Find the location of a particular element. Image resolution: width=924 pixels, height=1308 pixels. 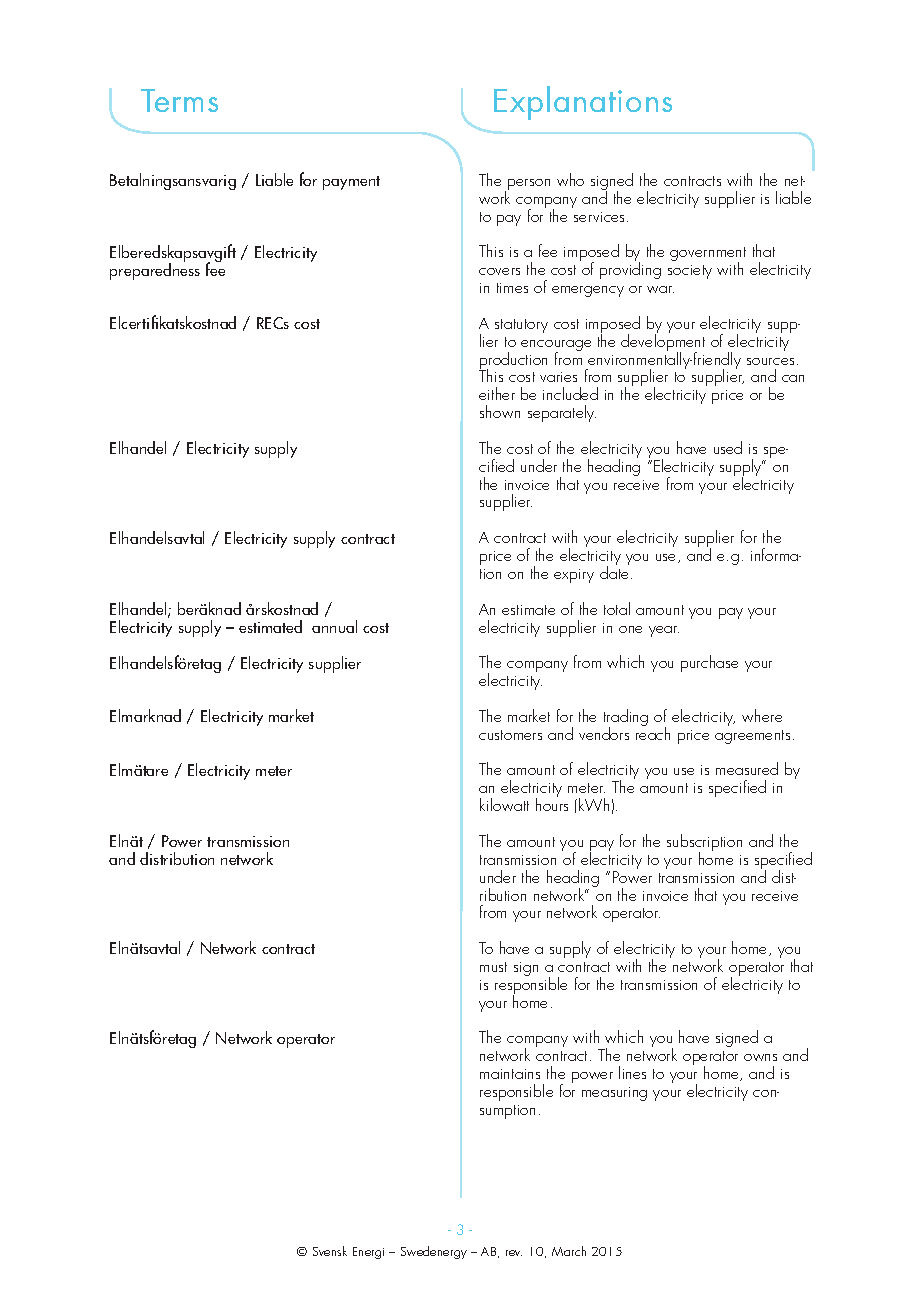

measured is located at coordinates (747, 768).
